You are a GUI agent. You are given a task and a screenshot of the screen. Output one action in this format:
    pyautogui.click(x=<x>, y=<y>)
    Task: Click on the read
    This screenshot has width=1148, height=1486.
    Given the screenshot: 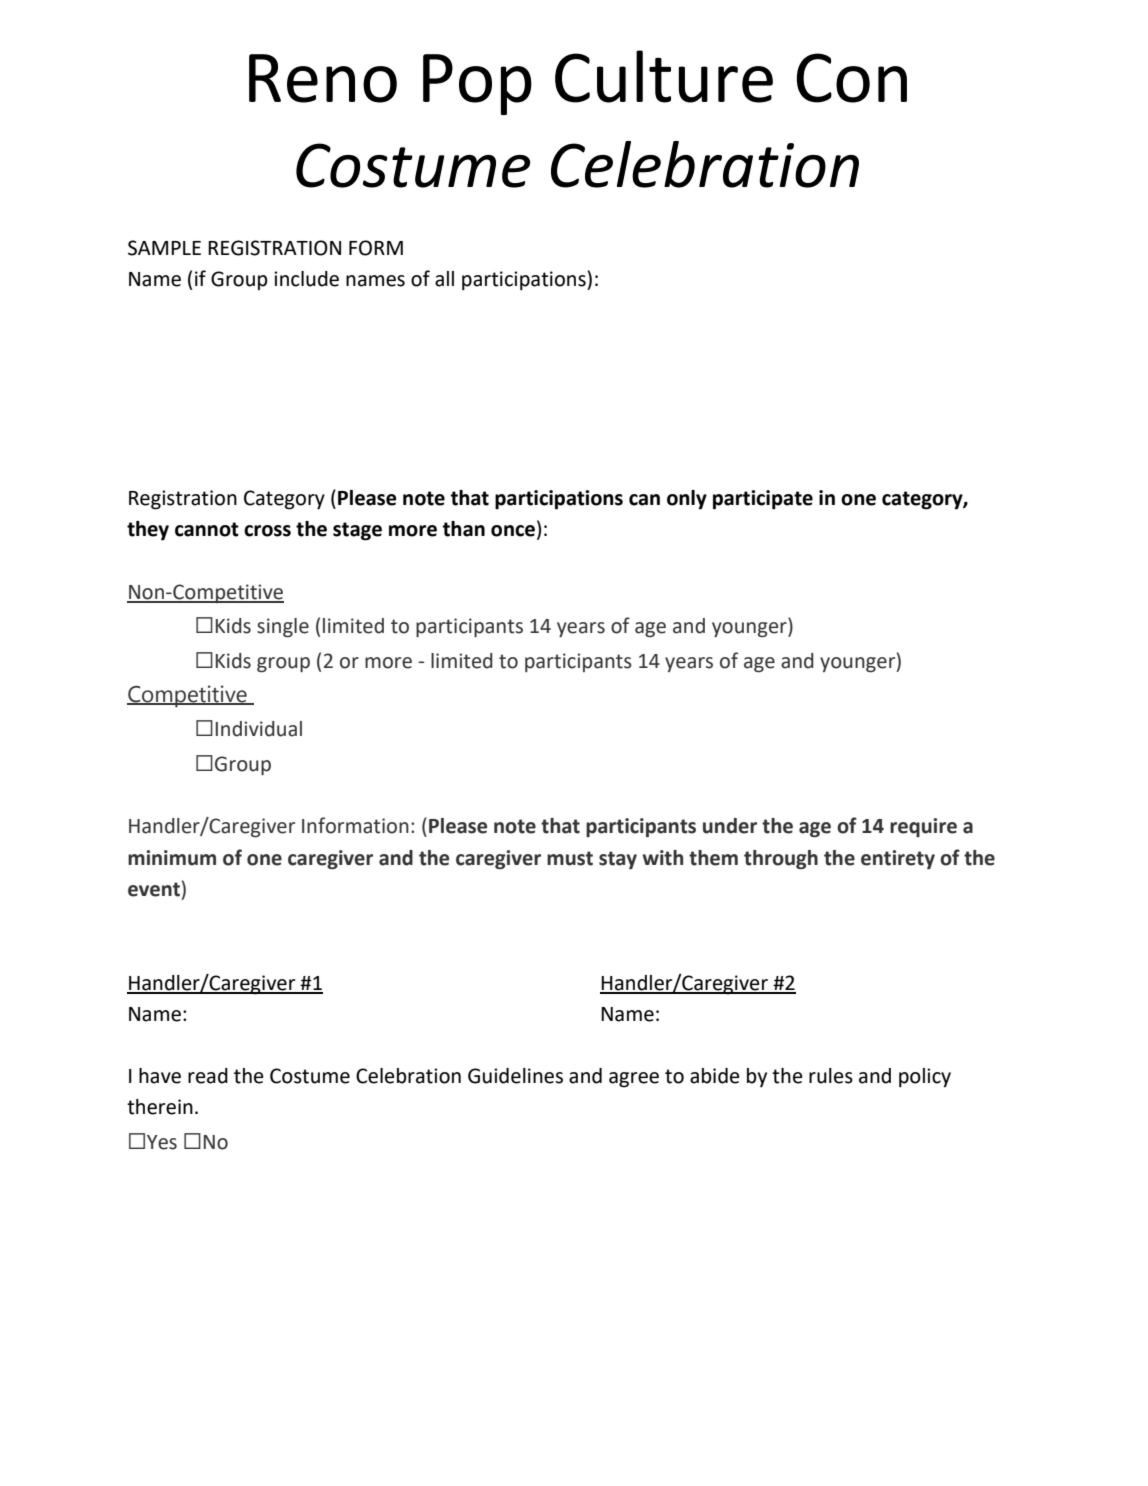 What is the action you would take?
    pyautogui.click(x=208, y=1076)
